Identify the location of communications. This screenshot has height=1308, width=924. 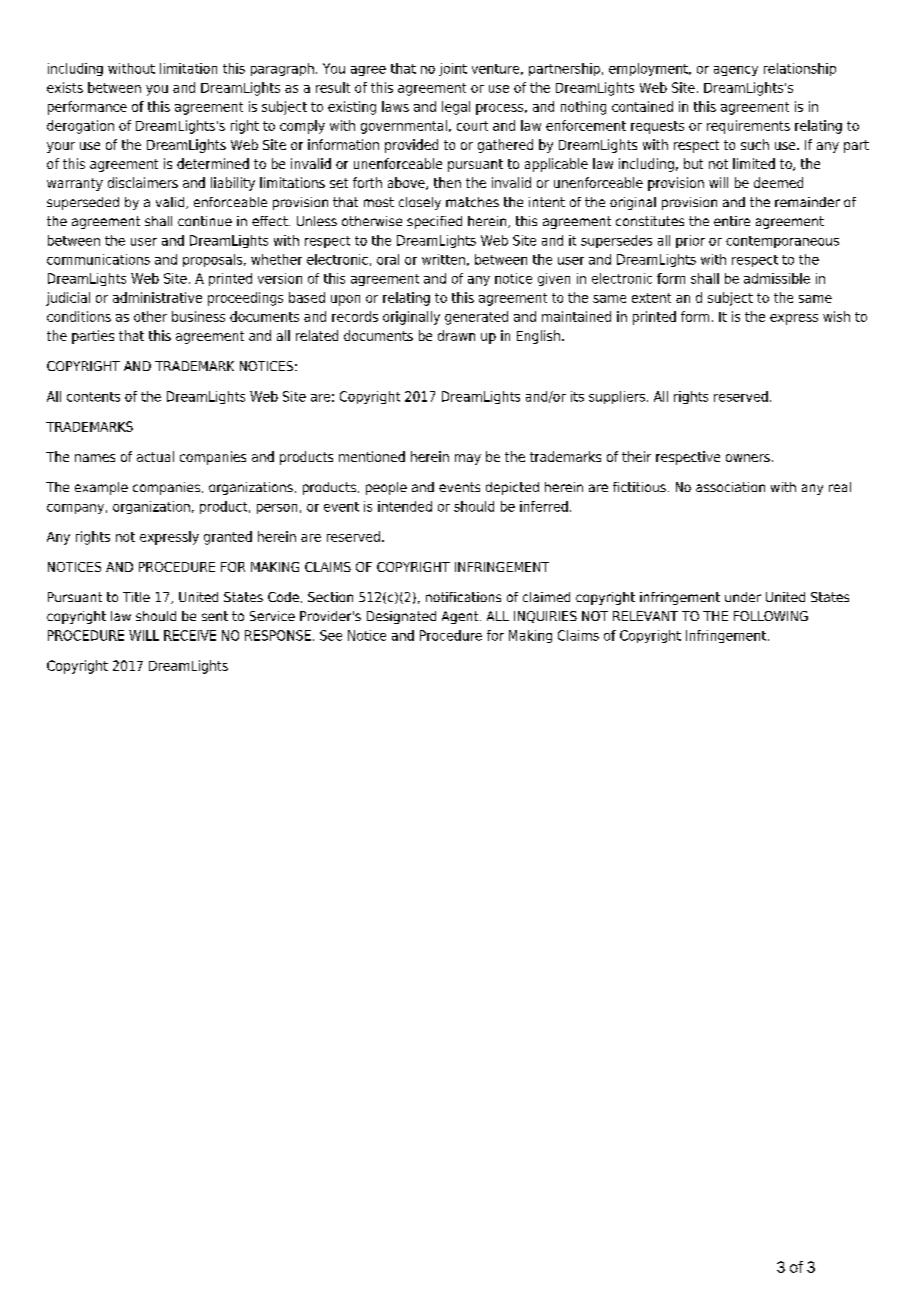
(98, 259).
